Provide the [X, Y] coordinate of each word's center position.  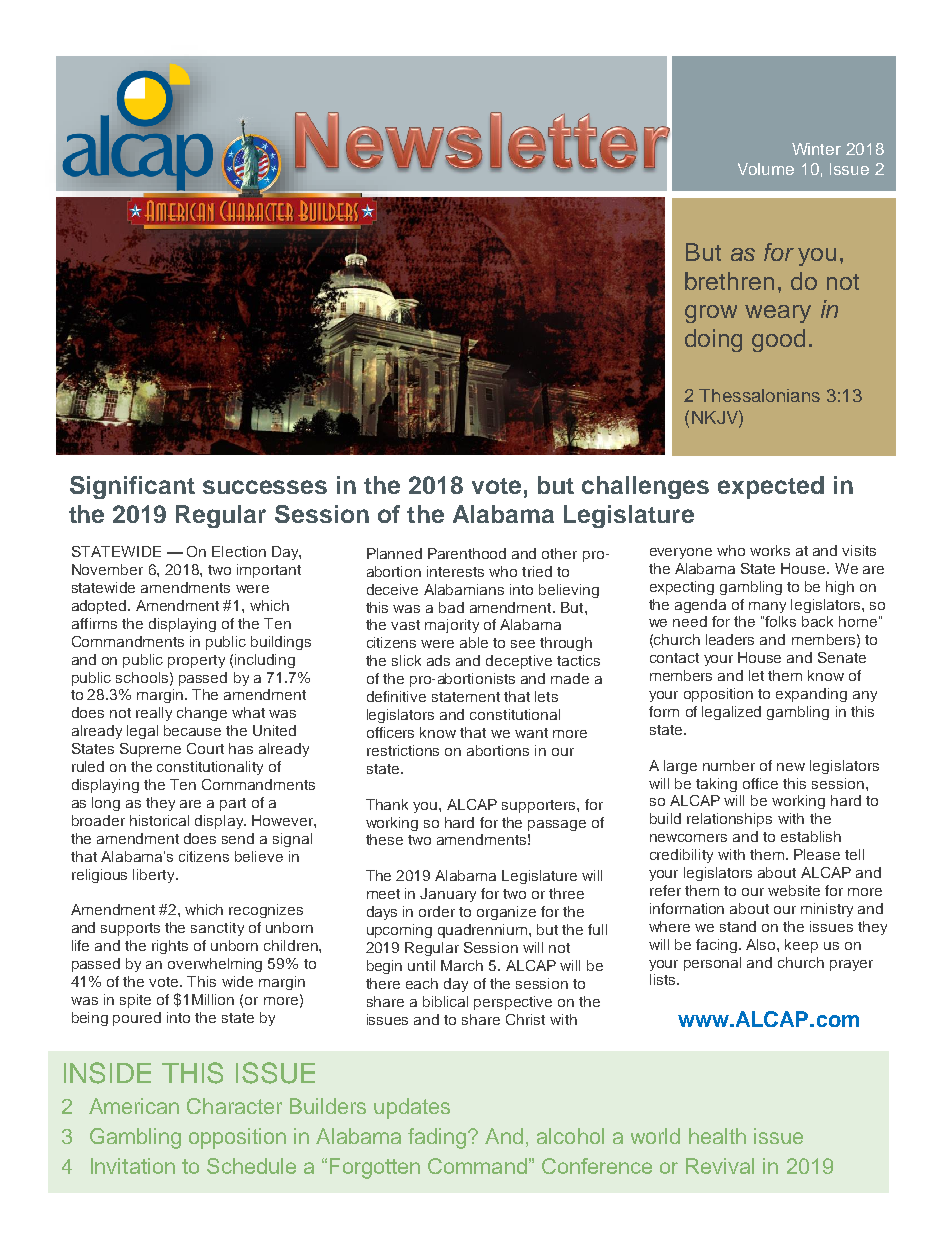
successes [265, 487]
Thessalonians [759, 395]
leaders [730, 639]
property [196, 661]
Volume [766, 169]
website [794, 890]
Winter [816, 149]
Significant [132, 487]
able [474, 642]
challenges [645, 487]
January [448, 895]
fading [438, 1138]
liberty [155, 876]
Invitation [133, 1166]
